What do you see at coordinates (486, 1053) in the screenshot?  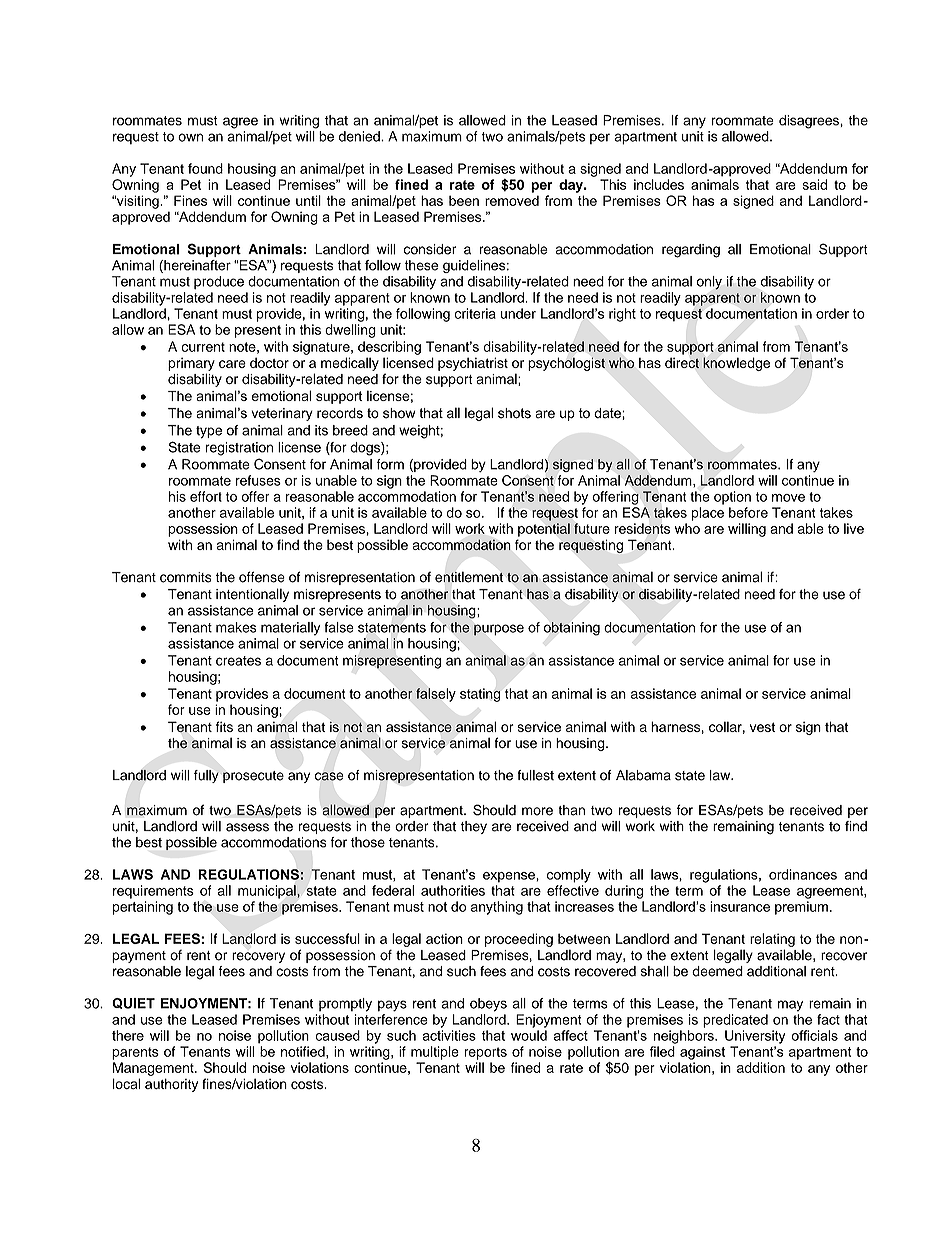 I see `reports` at bounding box center [486, 1053].
